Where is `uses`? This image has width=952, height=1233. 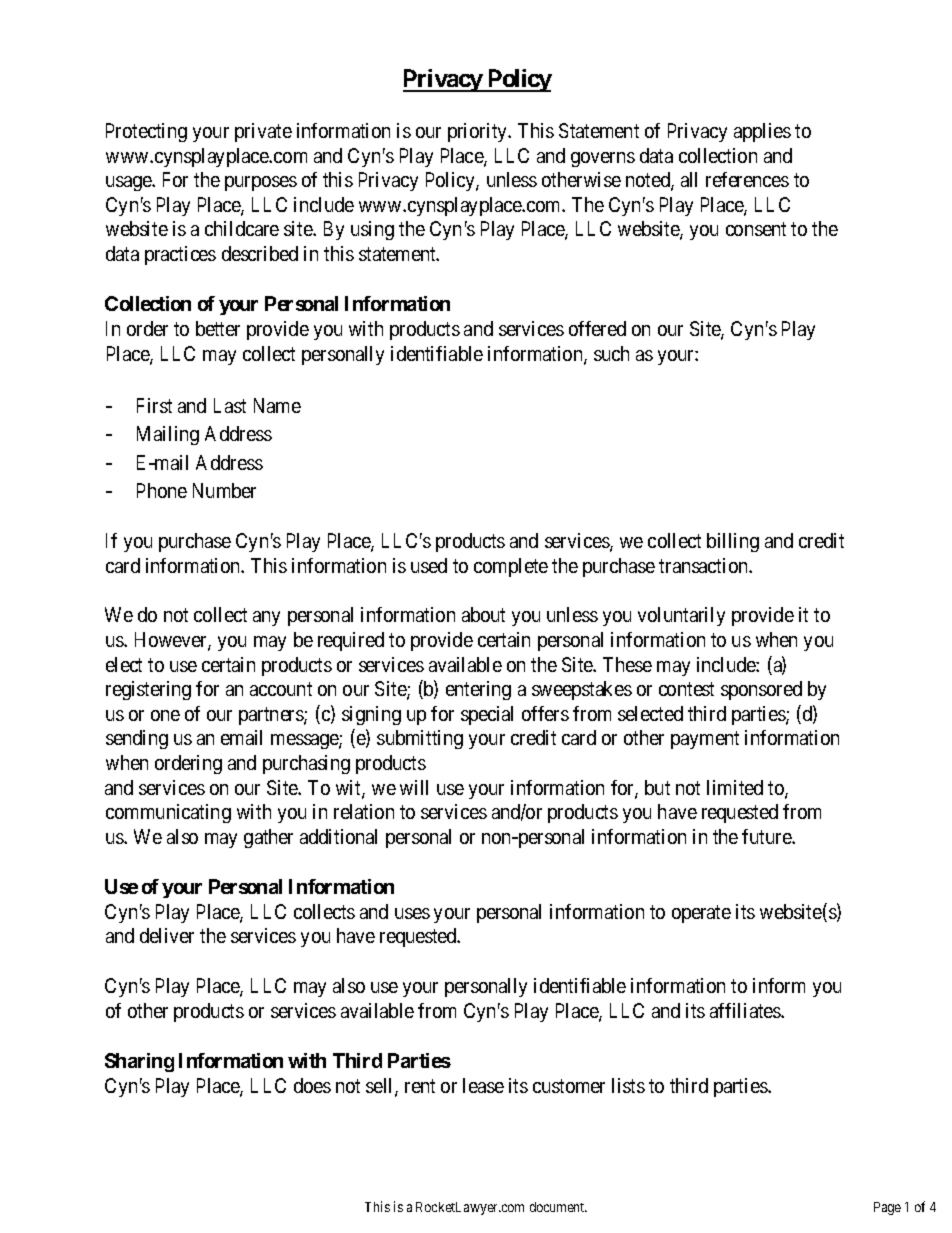
uses is located at coordinates (412, 913).
